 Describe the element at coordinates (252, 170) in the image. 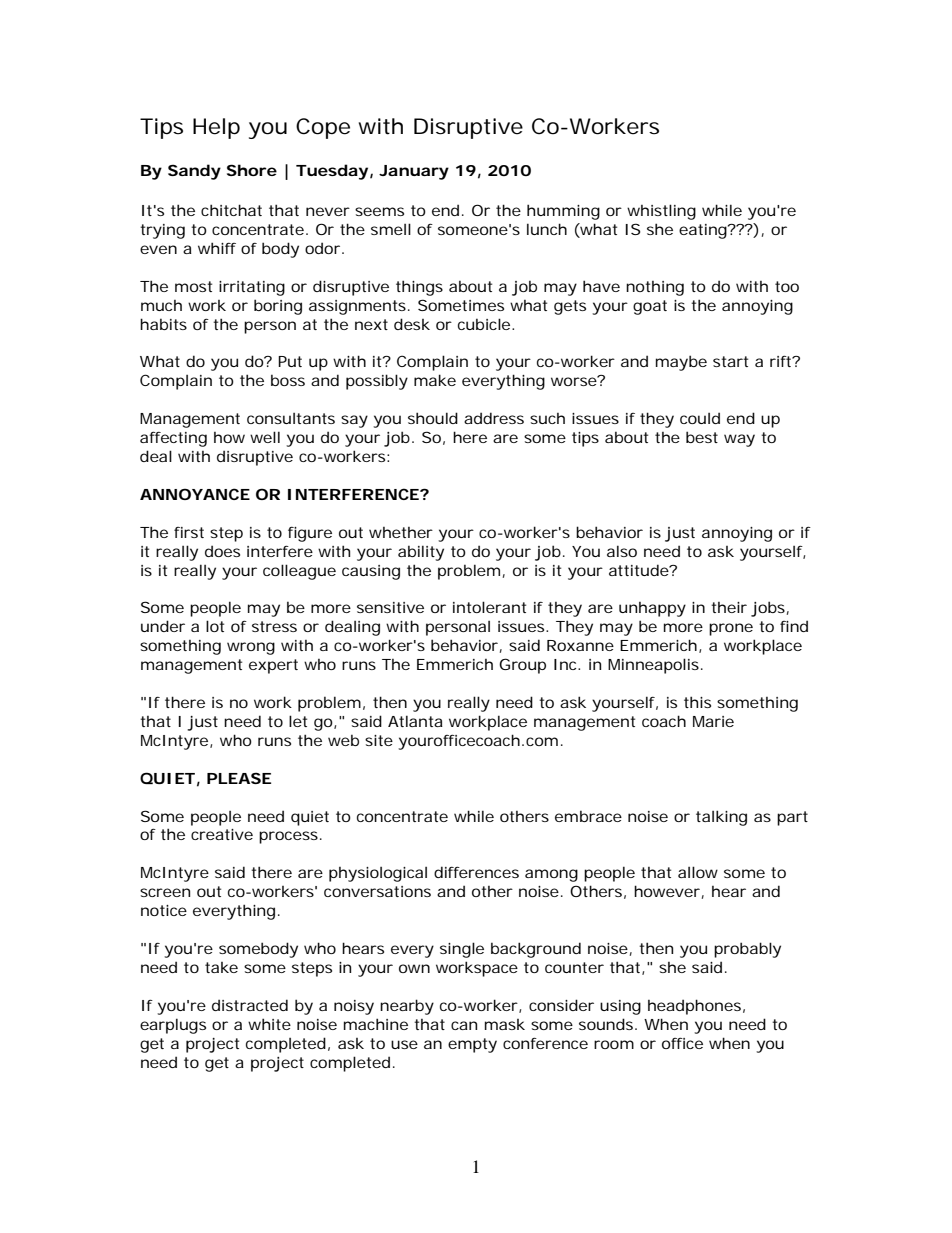

I see `Shore` at that location.
